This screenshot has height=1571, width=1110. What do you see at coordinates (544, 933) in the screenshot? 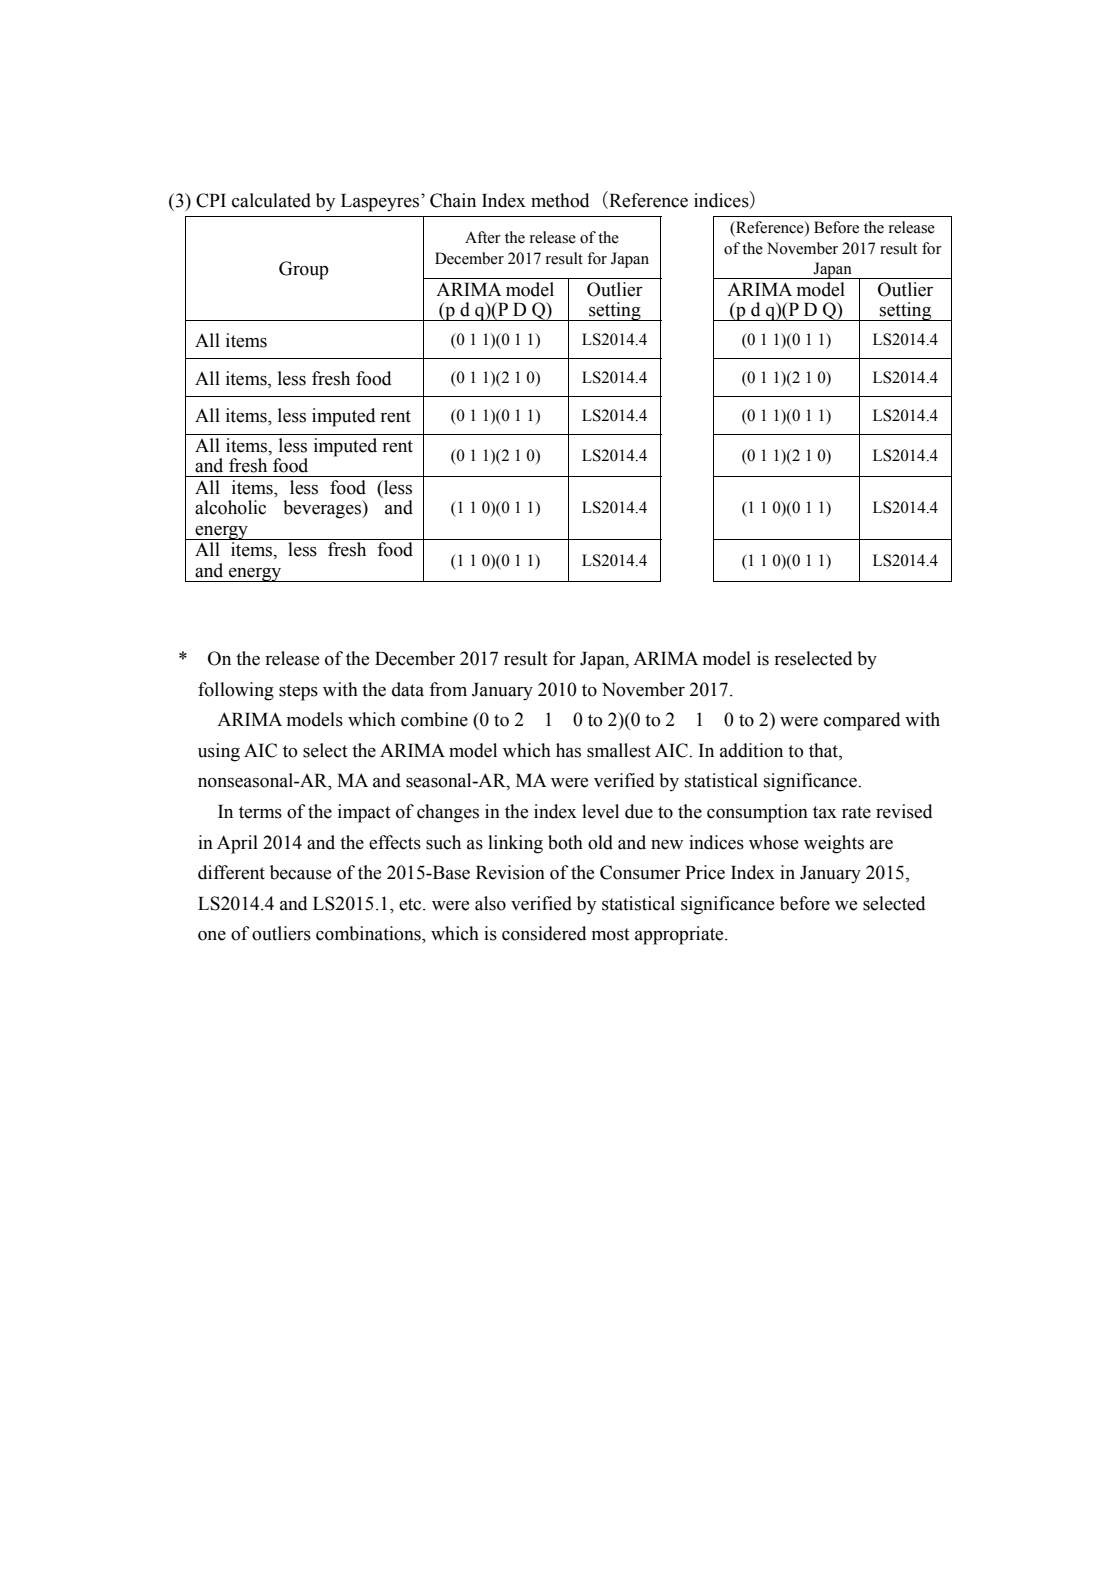
I see `considered` at bounding box center [544, 933].
